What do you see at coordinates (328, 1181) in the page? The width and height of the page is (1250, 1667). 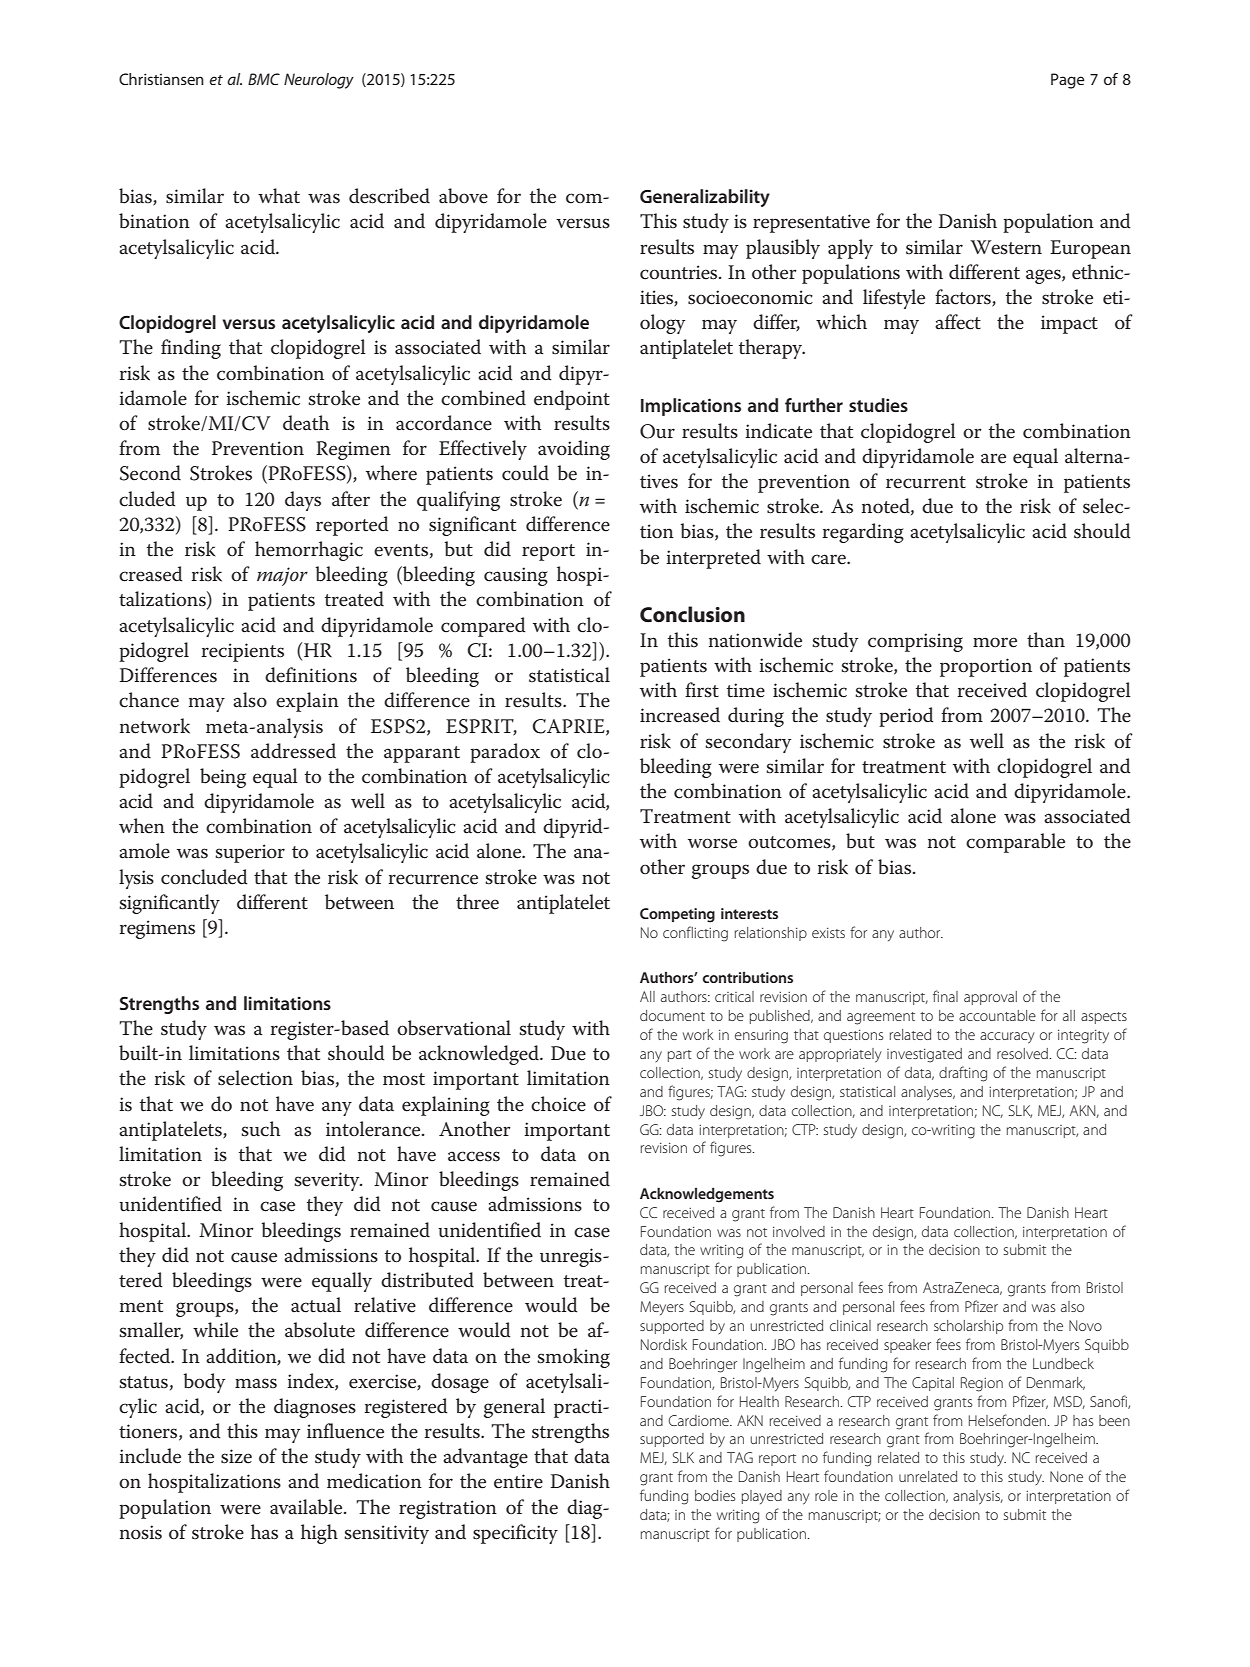 I see `severity` at bounding box center [328, 1181].
